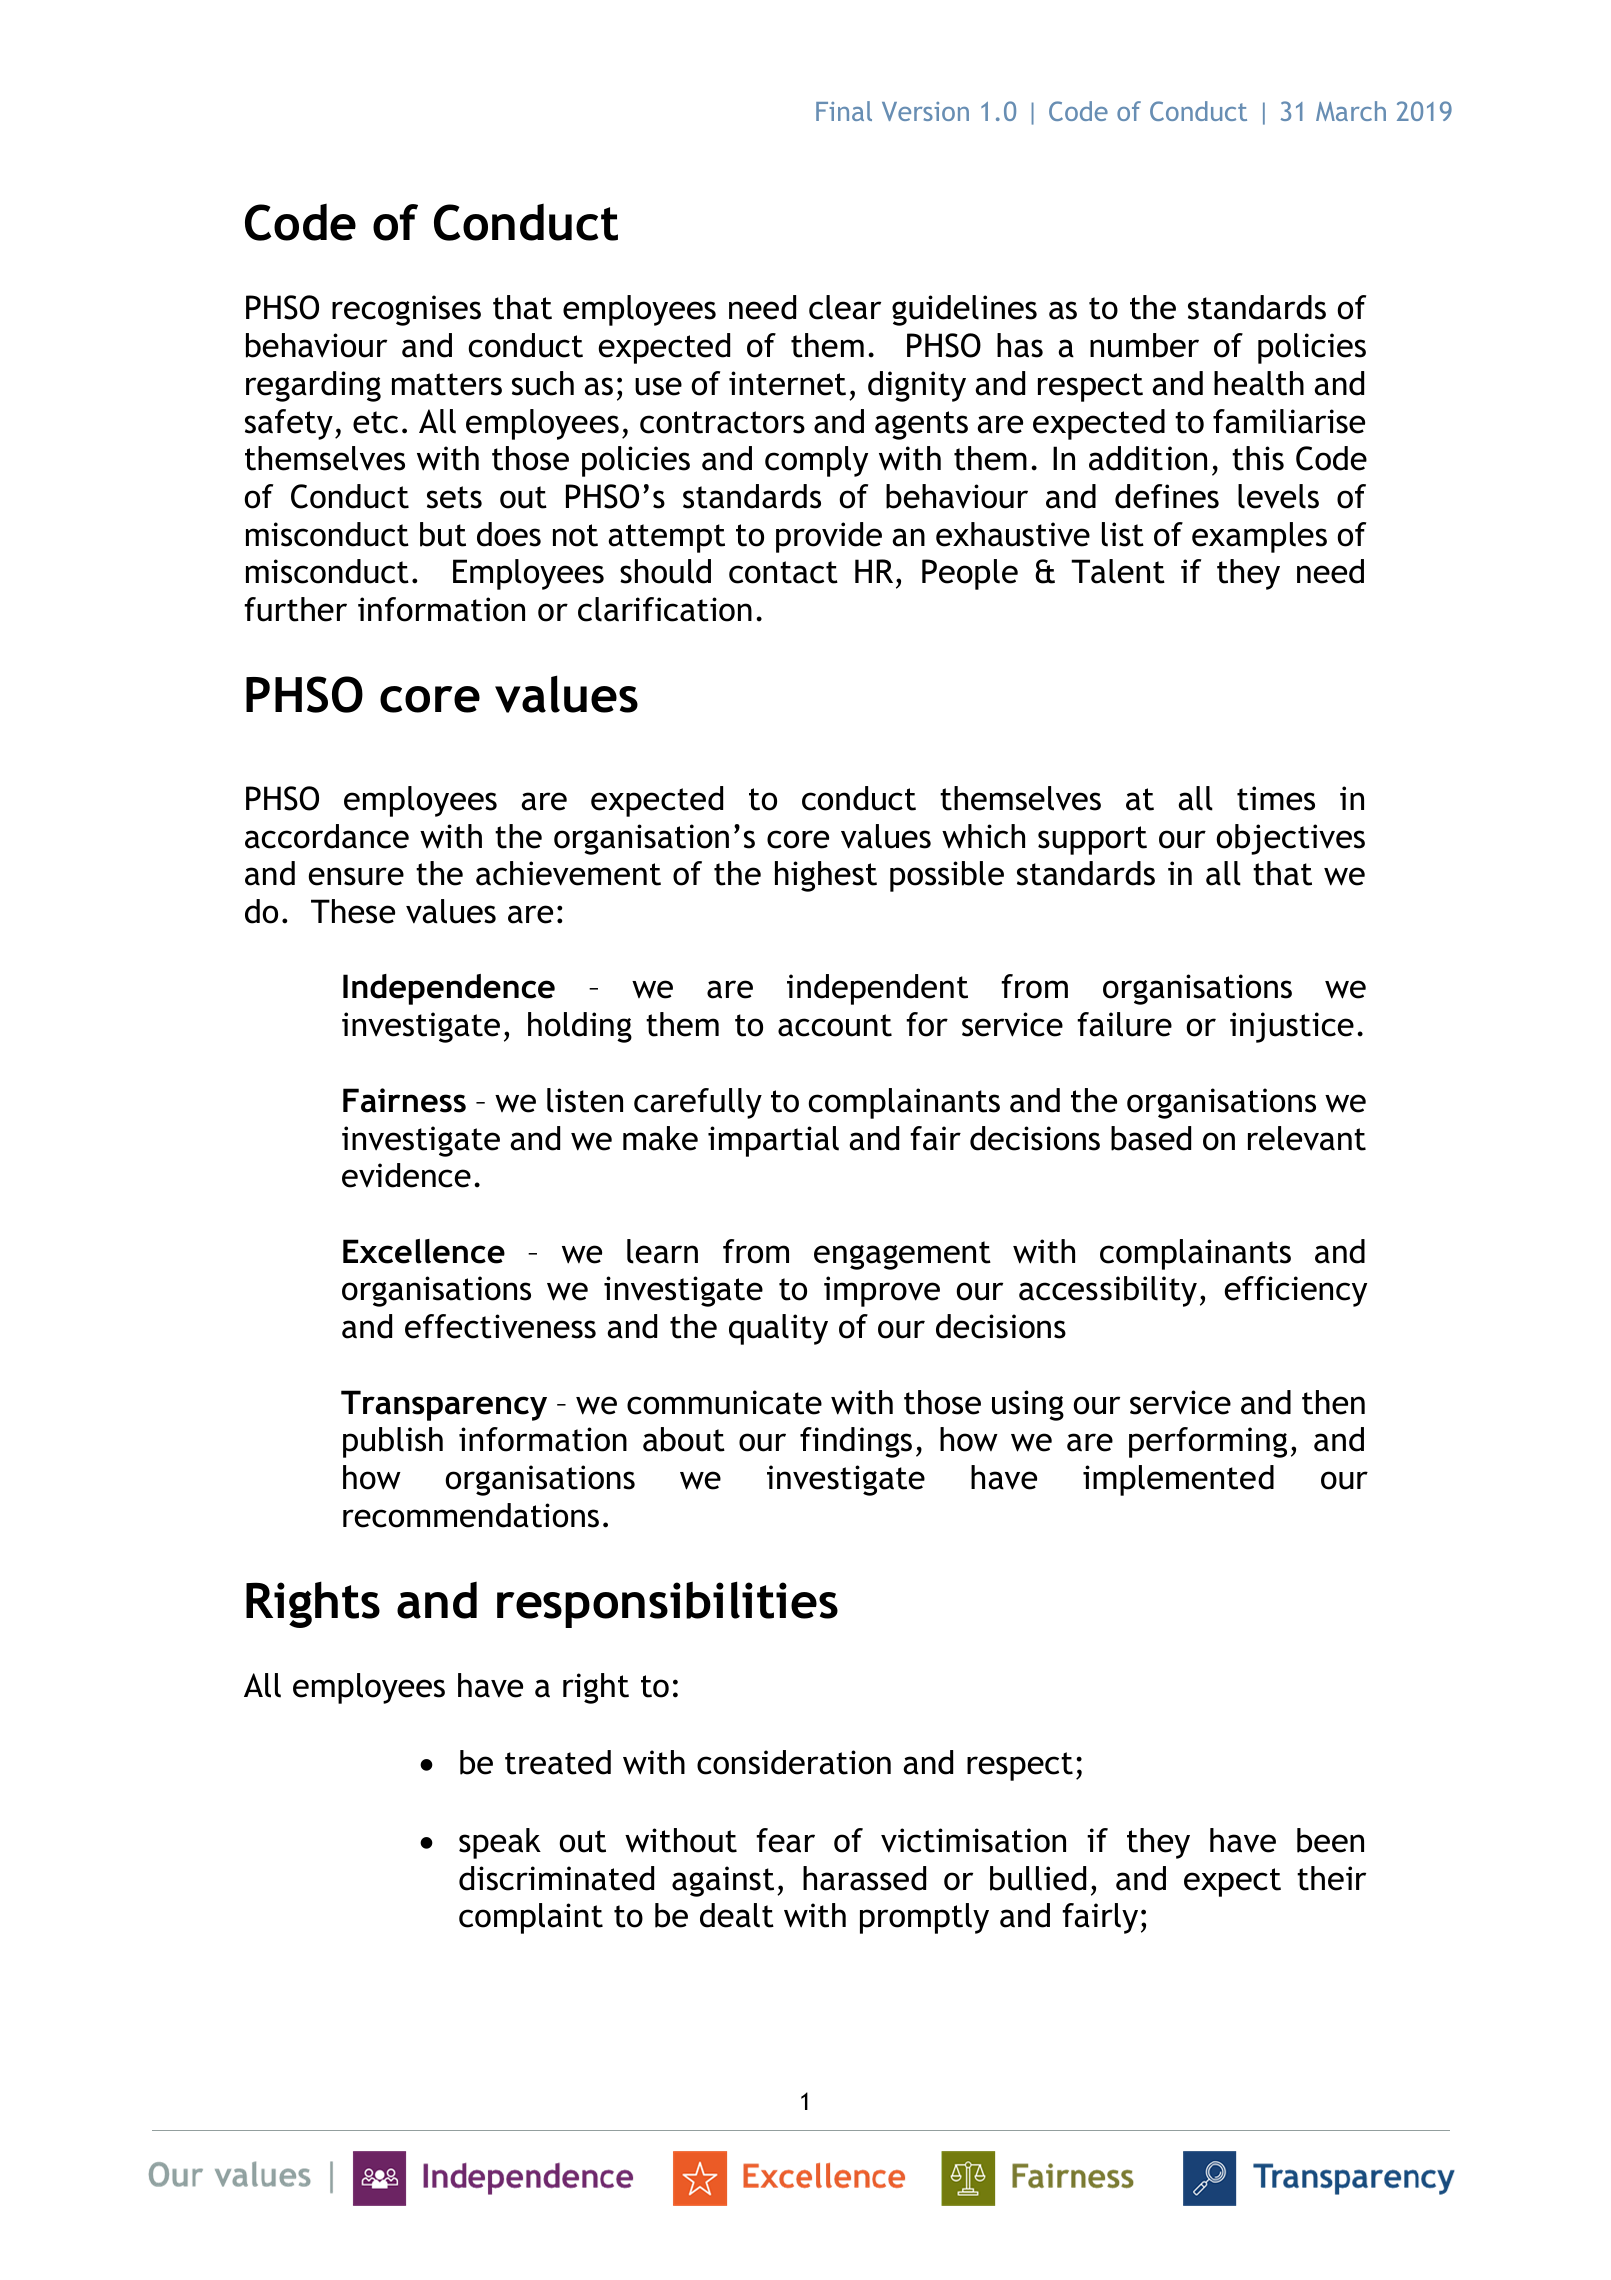 The image size is (1611, 2280). What do you see at coordinates (449, 989) in the page?
I see `Independence` at bounding box center [449, 989].
